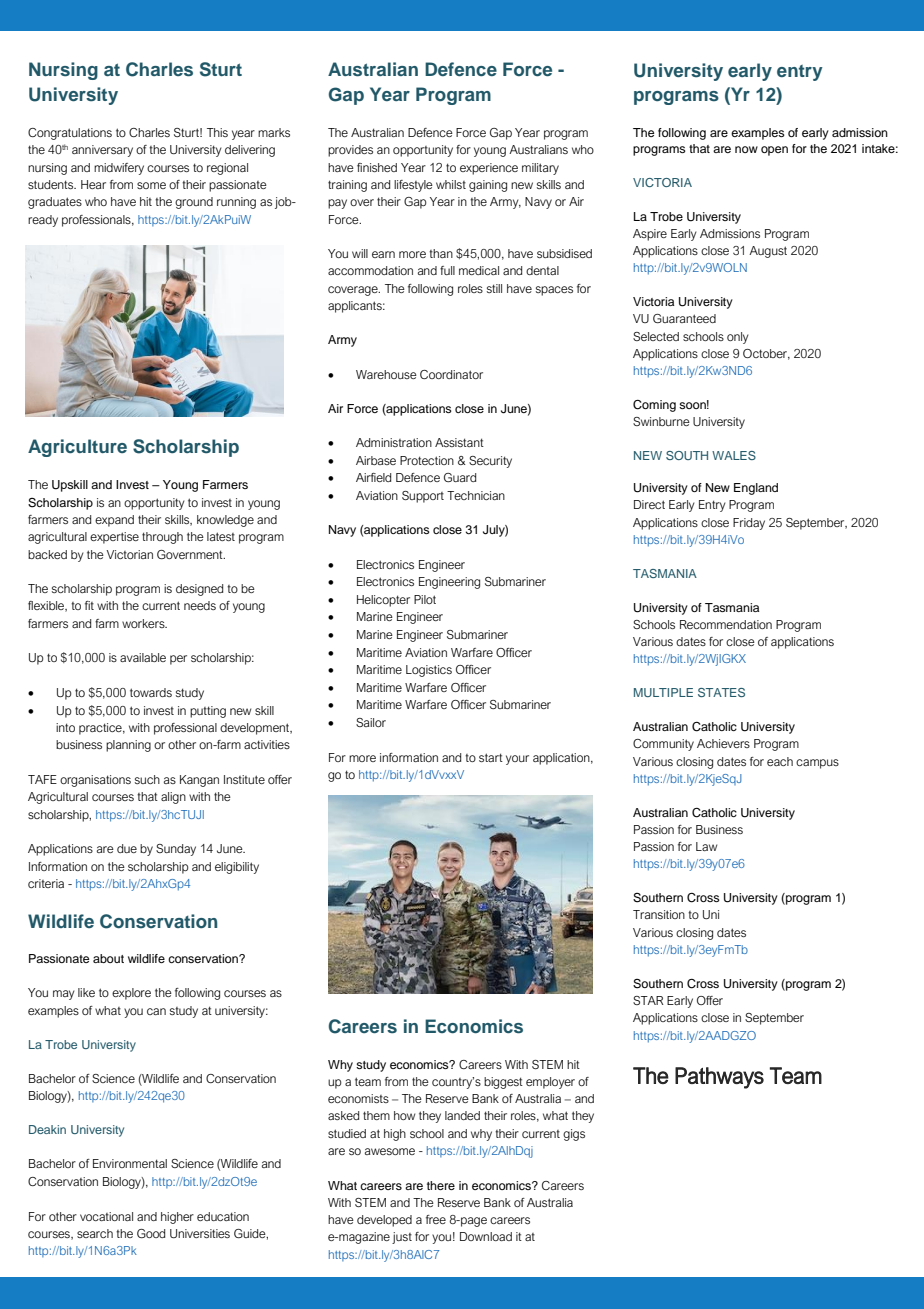  I want to click on lifestyle, so click(413, 186).
